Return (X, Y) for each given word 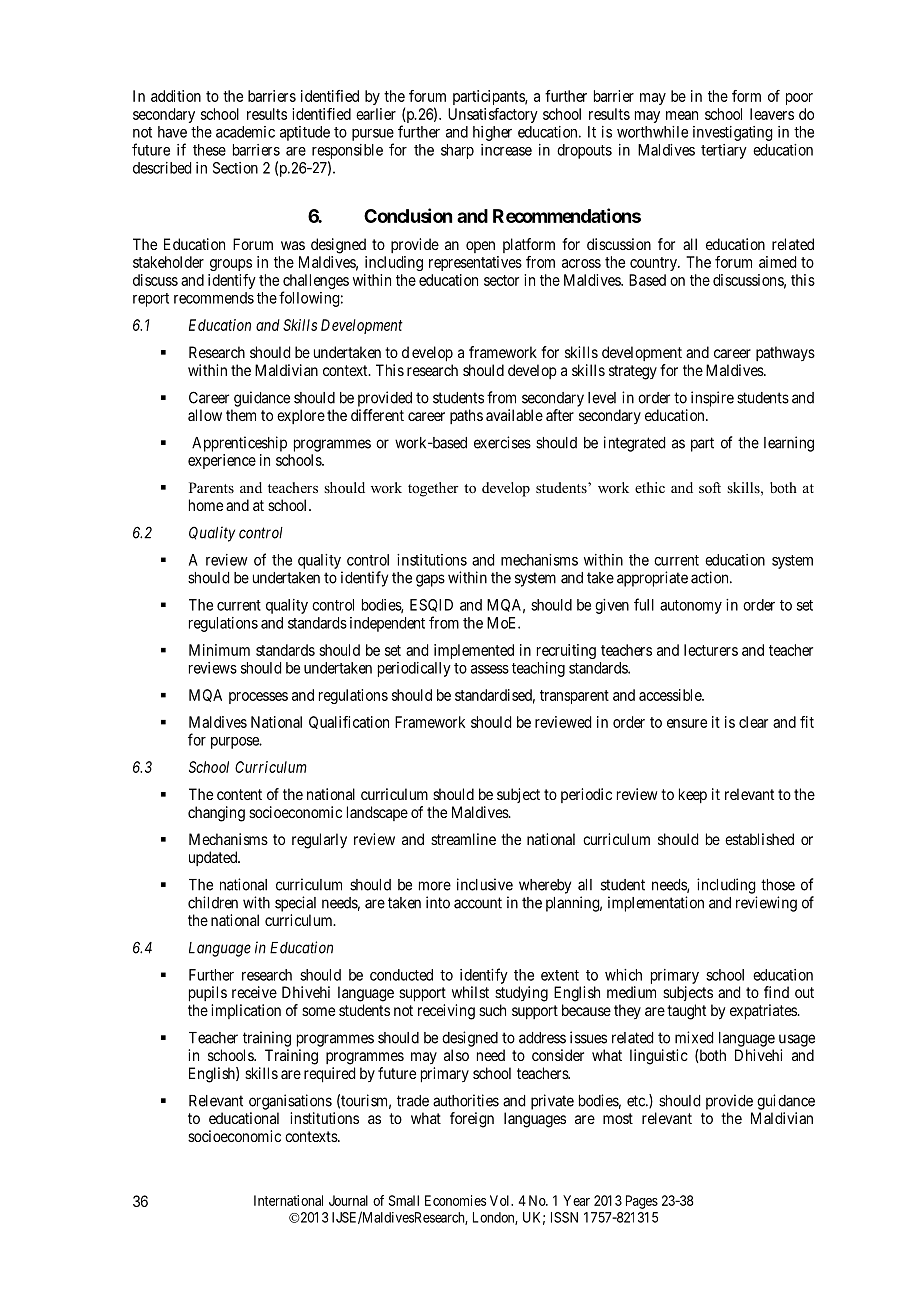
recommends (214, 298)
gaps (430, 580)
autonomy (691, 607)
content (239, 794)
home (206, 505)
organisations (290, 1102)
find (776, 992)
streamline (463, 839)
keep (693, 795)
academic (245, 132)
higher (492, 133)
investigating (733, 133)
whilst (470, 992)
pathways (785, 353)
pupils (208, 994)
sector (501, 280)
